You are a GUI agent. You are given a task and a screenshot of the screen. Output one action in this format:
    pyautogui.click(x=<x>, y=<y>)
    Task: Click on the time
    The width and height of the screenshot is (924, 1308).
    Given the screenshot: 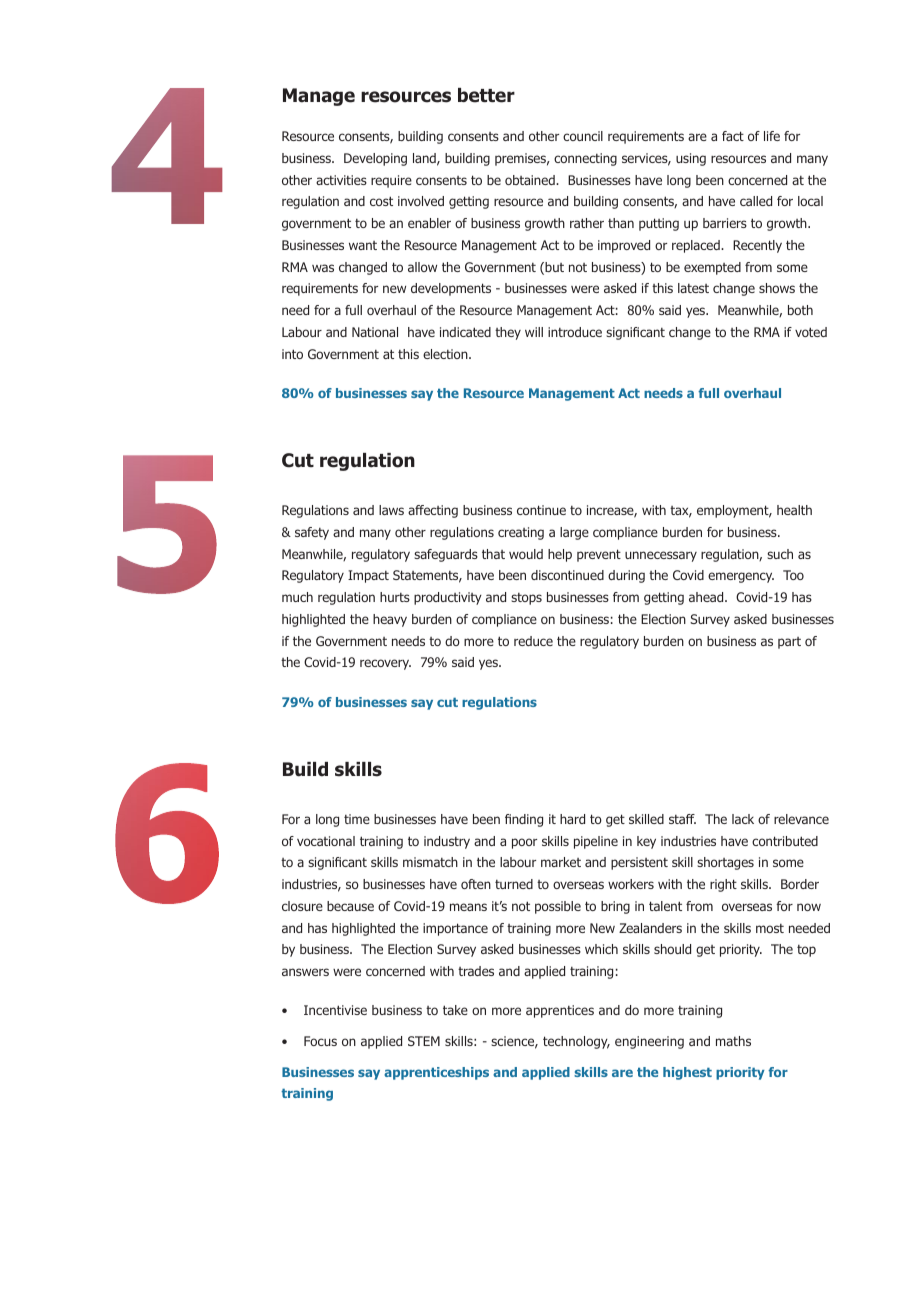 What is the action you would take?
    pyautogui.click(x=357, y=819)
